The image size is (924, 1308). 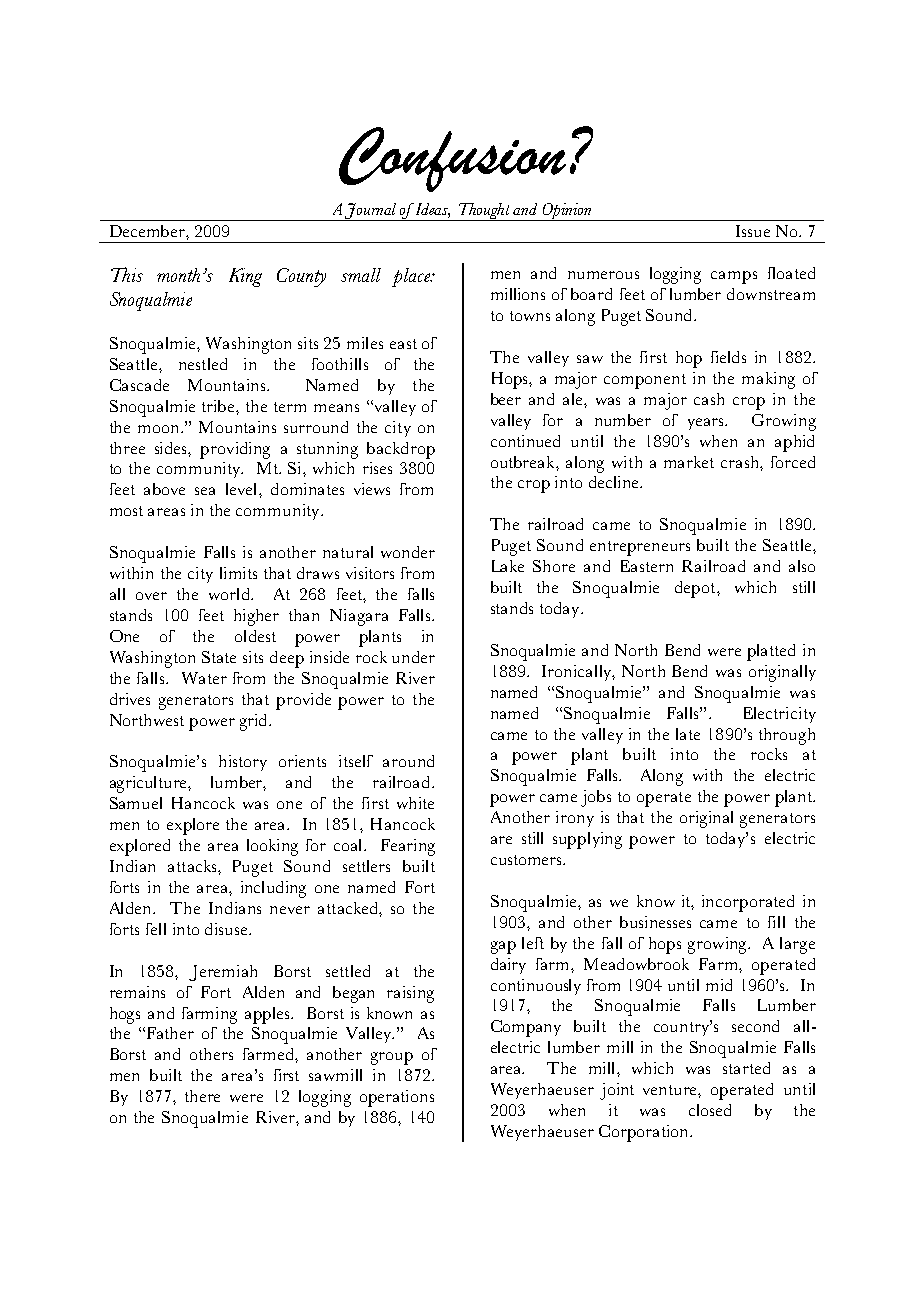 I want to click on Thought, so click(x=485, y=212).
